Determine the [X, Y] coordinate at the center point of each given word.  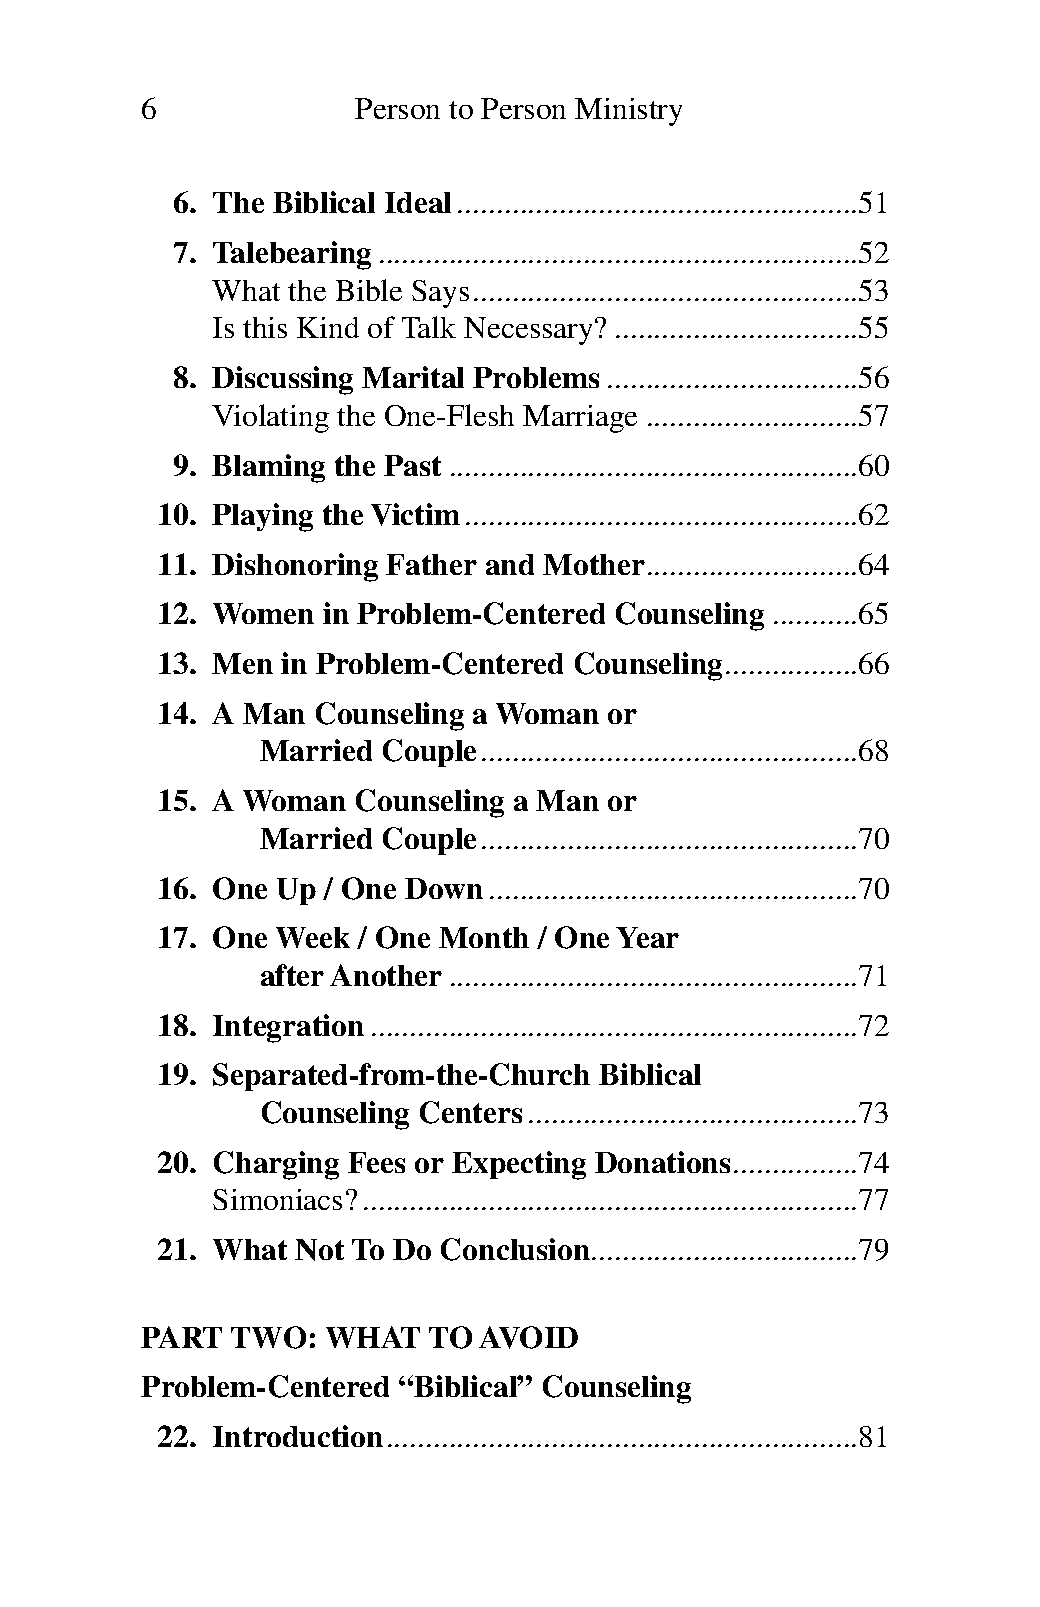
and [510, 564]
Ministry [628, 112]
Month [484, 937]
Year [647, 937]
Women [263, 613]
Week [313, 937]
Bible [369, 290]
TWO [268, 1337]
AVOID [528, 1337]
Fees [376, 1162]
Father [431, 564]
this [265, 327]
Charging [276, 1165]
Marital [413, 377]
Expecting [519, 1165]
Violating [270, 418]
